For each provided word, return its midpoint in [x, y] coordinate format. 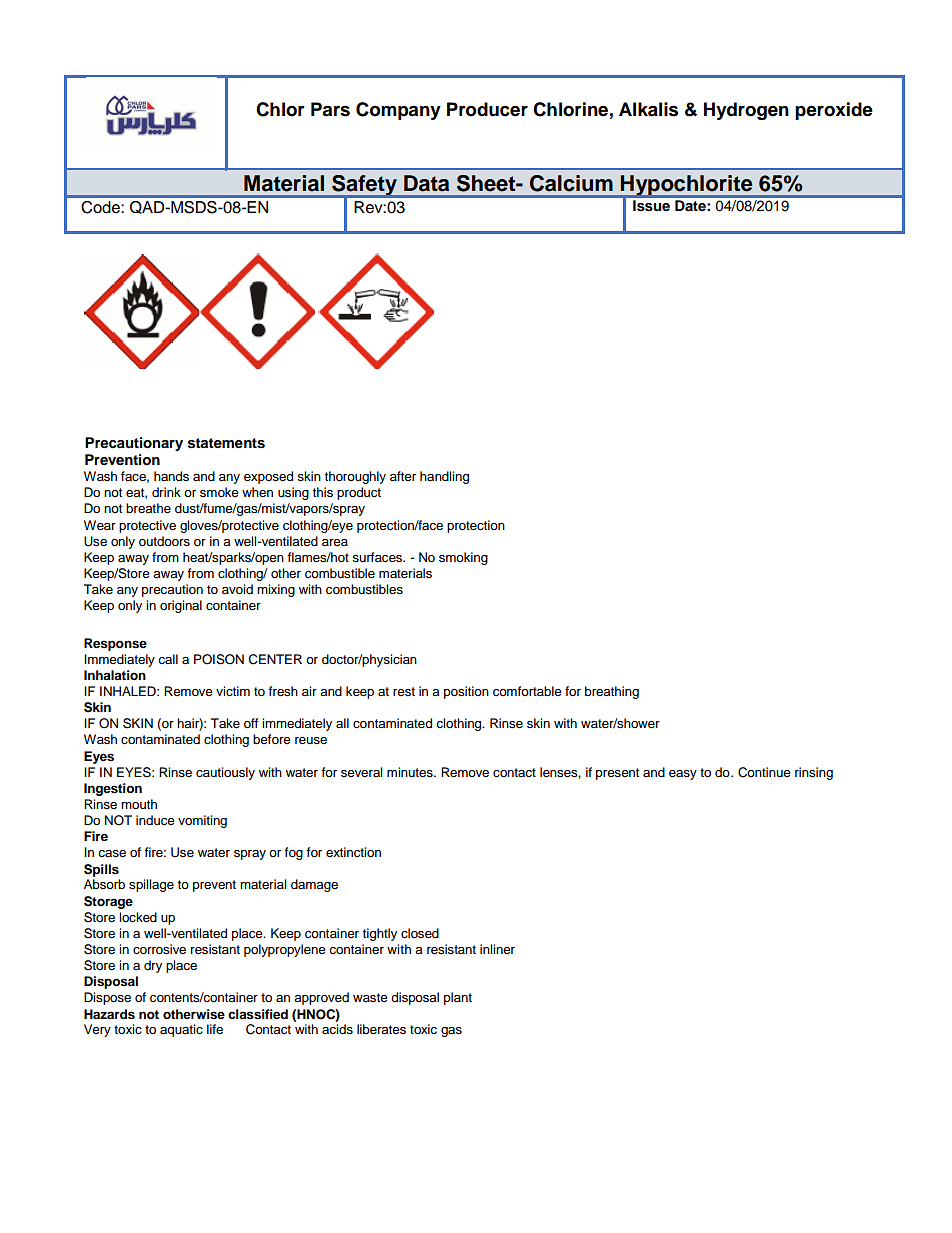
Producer [487, 109]
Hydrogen [746, 111]
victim [233, 691]
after [403, 476]
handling [444, 477]
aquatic [181, 1030]
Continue [764, 772]
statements [226, 443]
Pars [330, 109]
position [466, 692]
